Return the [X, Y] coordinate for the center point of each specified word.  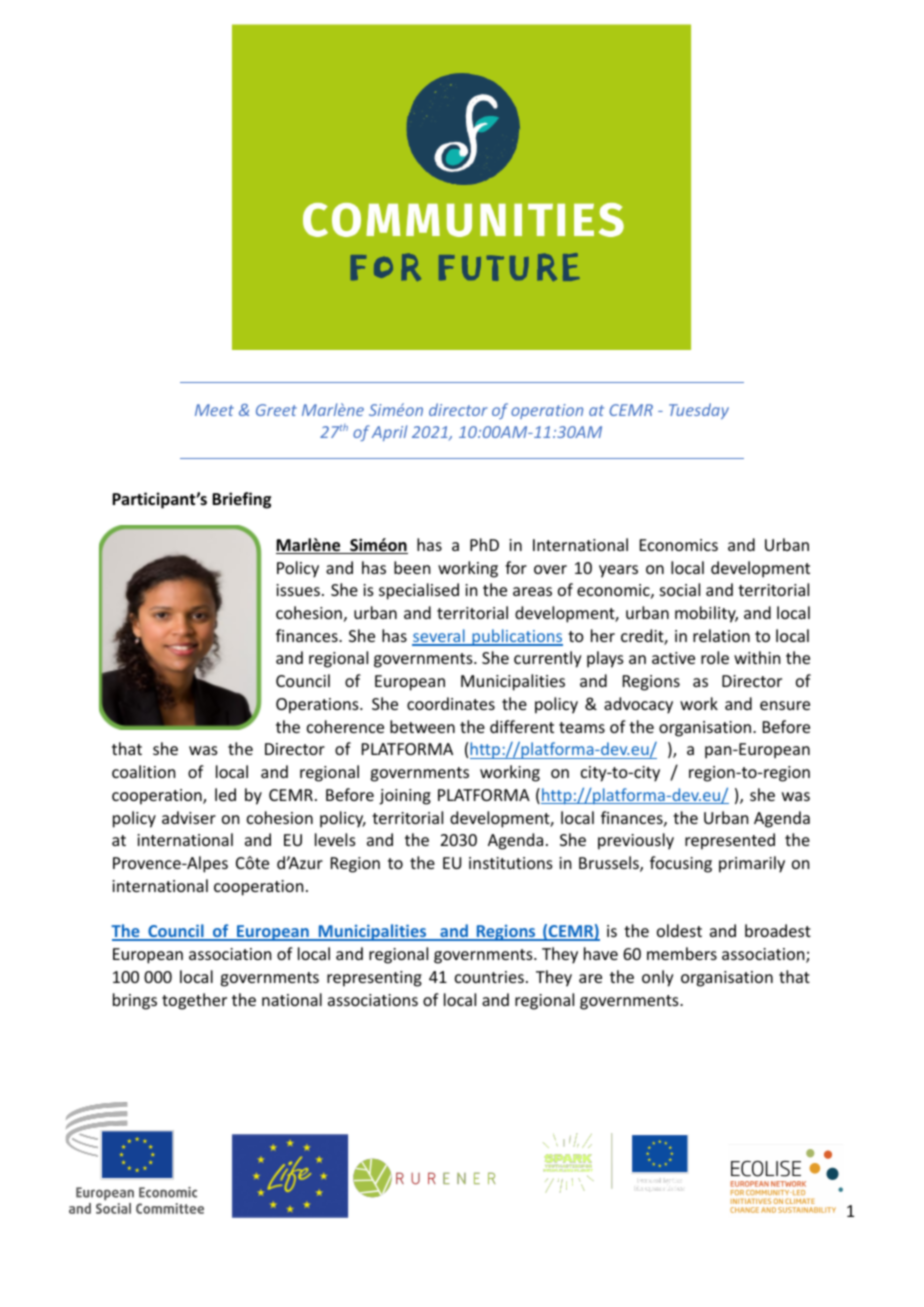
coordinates [451, 703]
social [680, 589]
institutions [511, 863]
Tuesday [699, 411]
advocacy [638, 705]
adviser [189, 817]
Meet [214, 410]
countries [489, 977]
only [658, 978]
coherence [345, 726]
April [389, 433]
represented [730, 841]
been [412, 567]
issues [298, 590]
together [194, 1001]
